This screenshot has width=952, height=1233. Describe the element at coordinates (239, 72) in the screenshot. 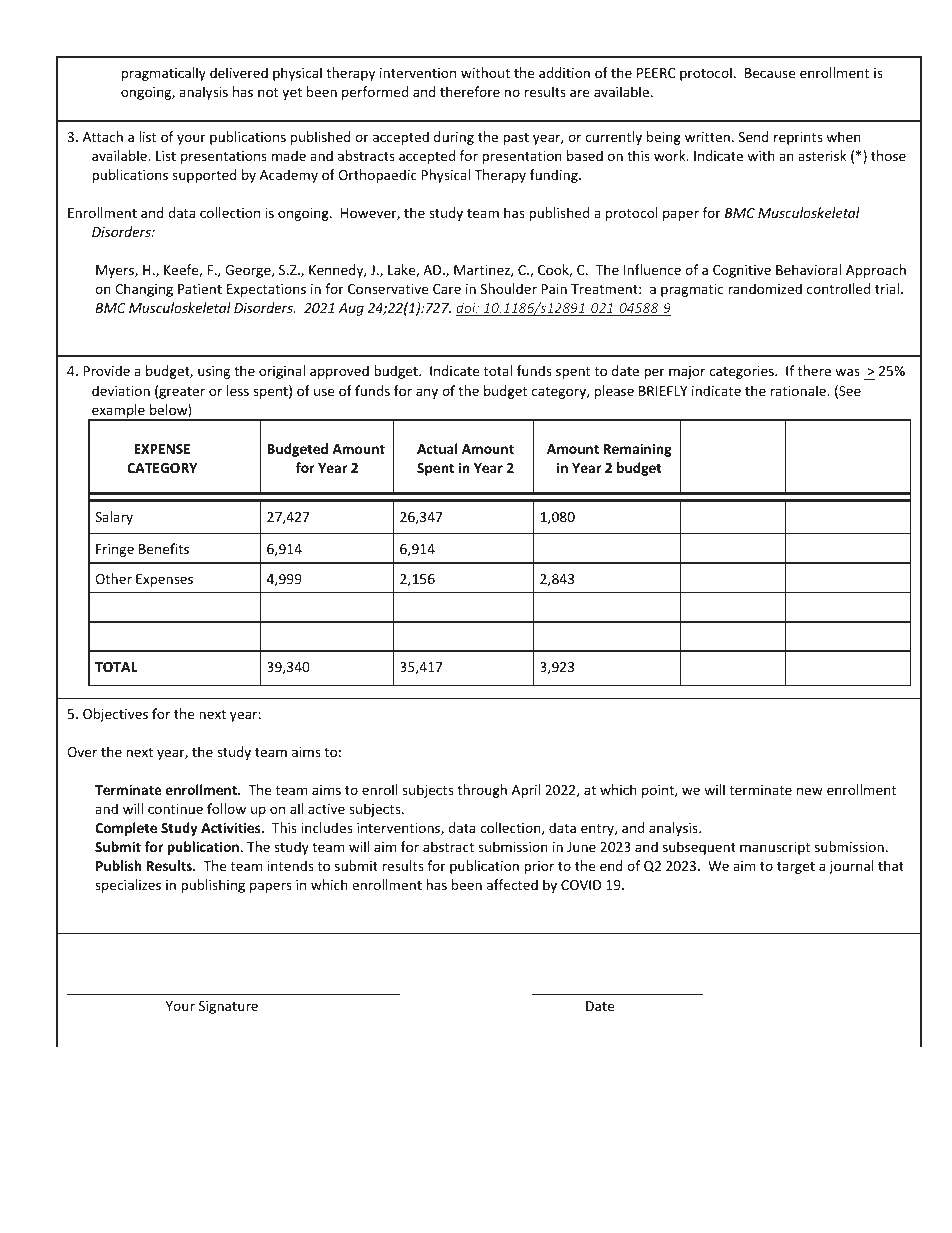

I see `delivered` at that location.
